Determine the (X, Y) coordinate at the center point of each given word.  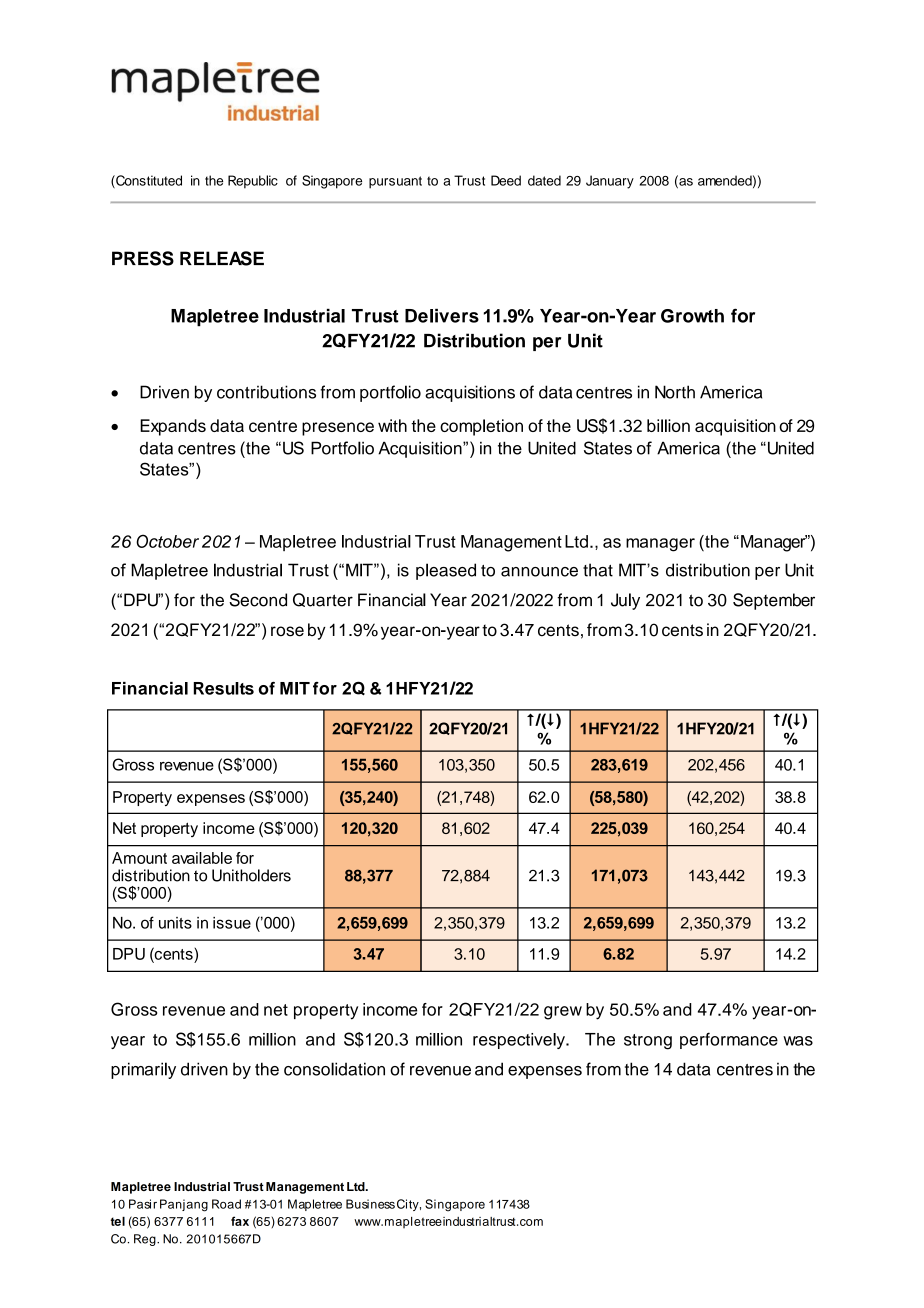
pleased (446, 571)
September (774, 601)
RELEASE (222, 258)
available (202, 858)
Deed (506, 180)
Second (258, 600)
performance (729, 1040)
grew (563, 1013)
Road (226, 1204)
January (610, 182)
